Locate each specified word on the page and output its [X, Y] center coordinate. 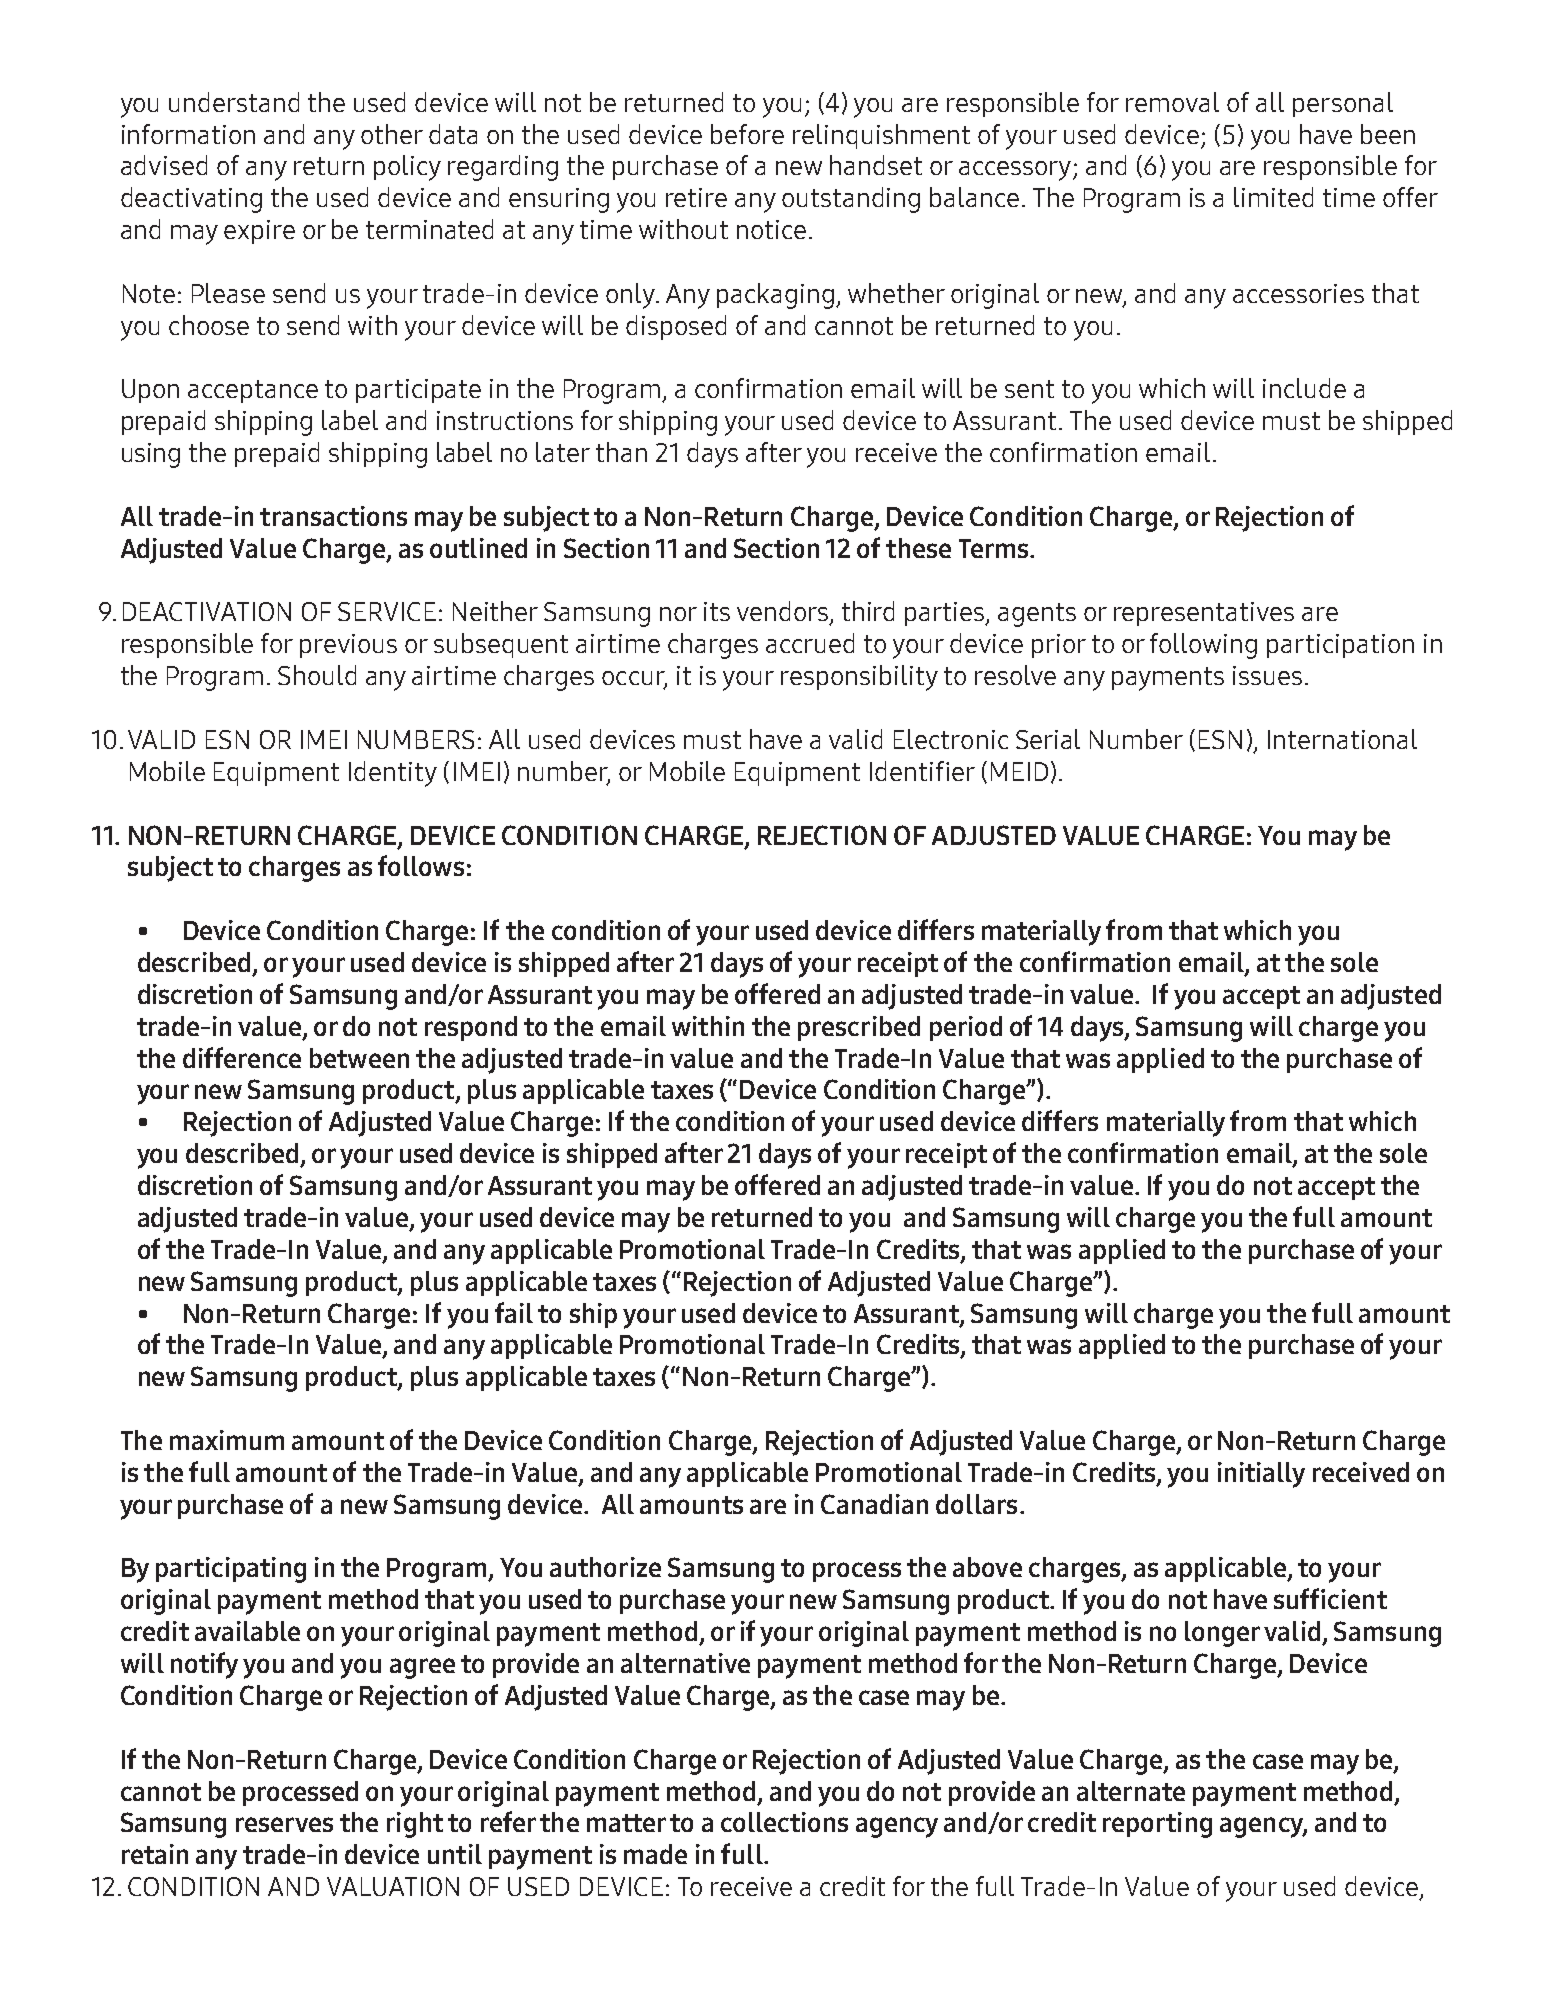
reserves [284, 1824]
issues [1267, 675]
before [747, 134]
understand [234, 102]
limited [1273, 197]
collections [784, 1822]
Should [317, 675]
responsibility [859, 678]
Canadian [874, 1504]
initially [1261, 1475]
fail [514, 1312]
